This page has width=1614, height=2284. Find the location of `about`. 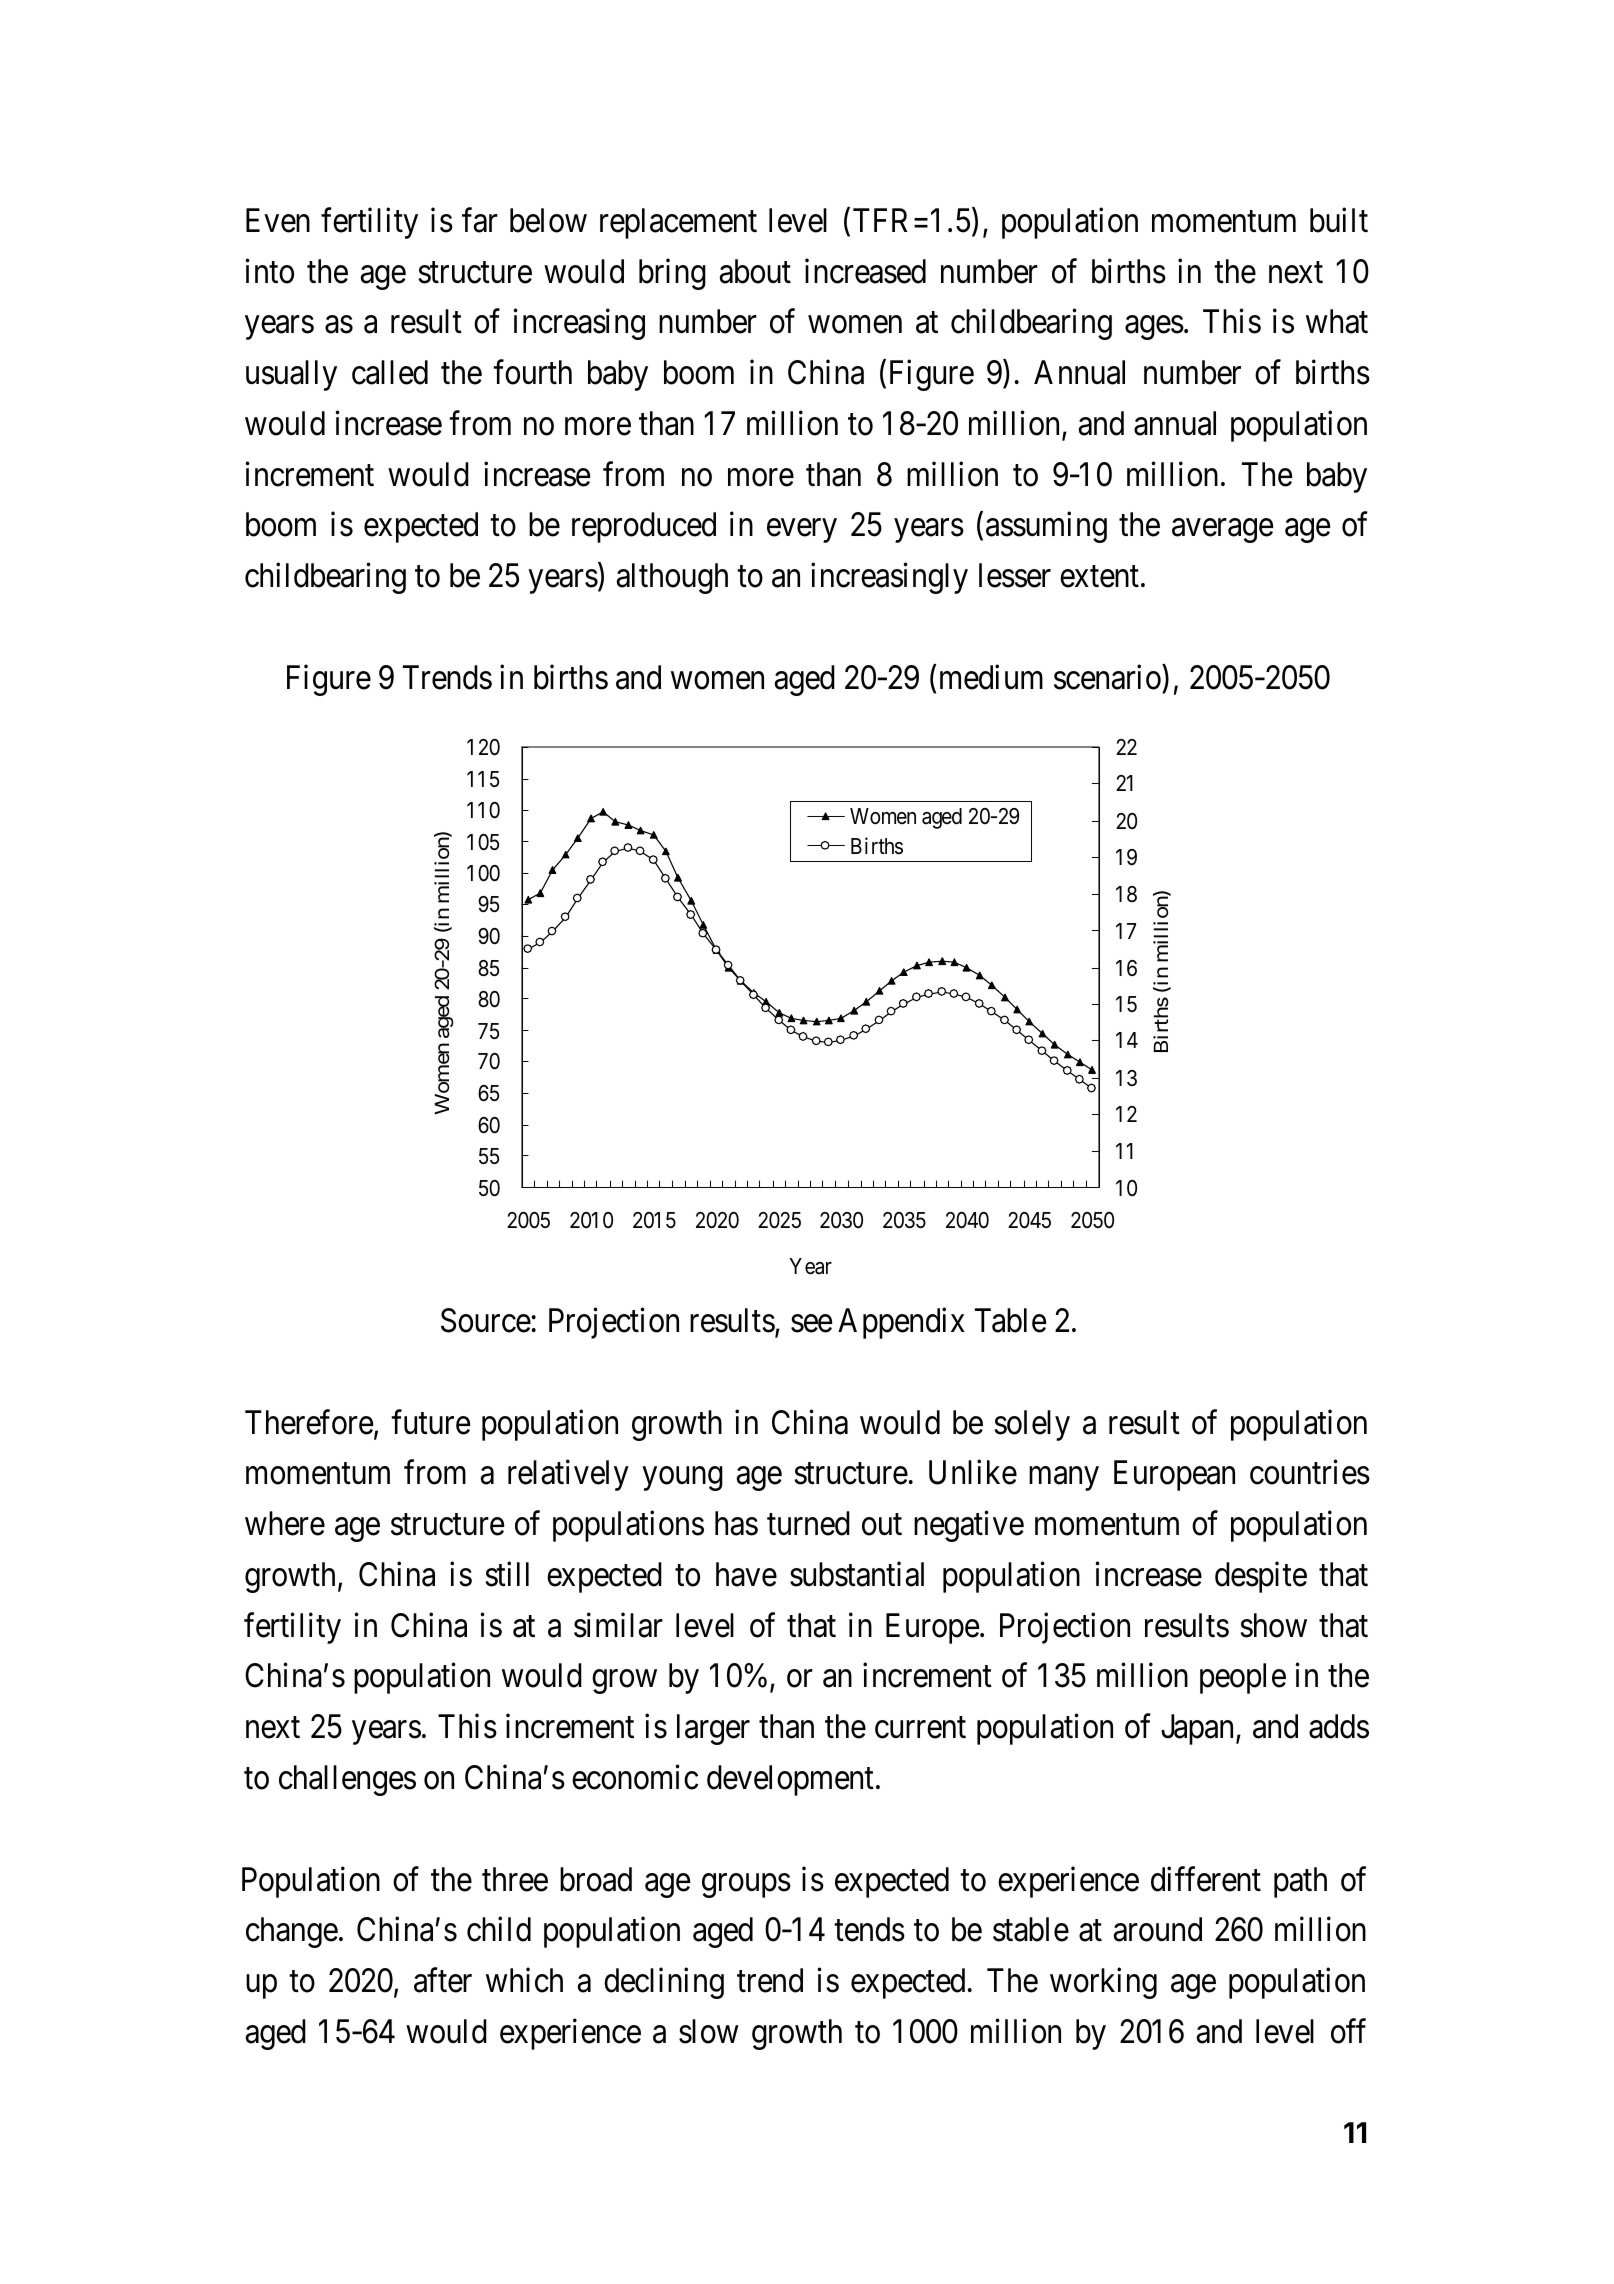

about is located at coordinates (755, 271).
